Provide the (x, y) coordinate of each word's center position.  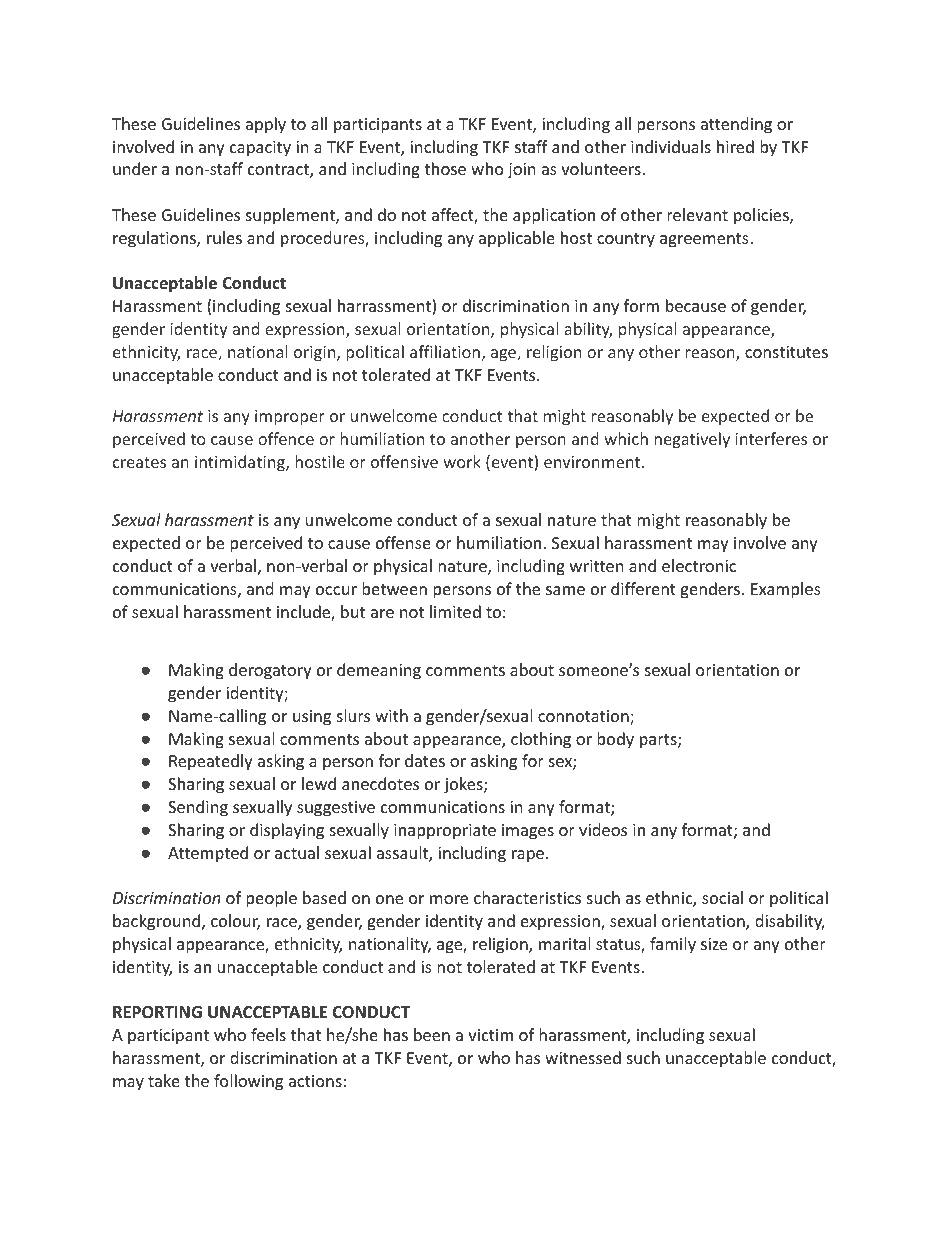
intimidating (241, 463)
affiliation (445, 351)
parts (659, 741)
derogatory (270, 671)
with (391, 715)
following (248, 1082)
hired (735, 146)
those (445, 168)
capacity (260, 149)
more (449, 899)
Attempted (208, 854)
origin (316, 354)
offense (403, 542)
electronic (699, 565)
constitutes (786, 352)
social (722, 897)
